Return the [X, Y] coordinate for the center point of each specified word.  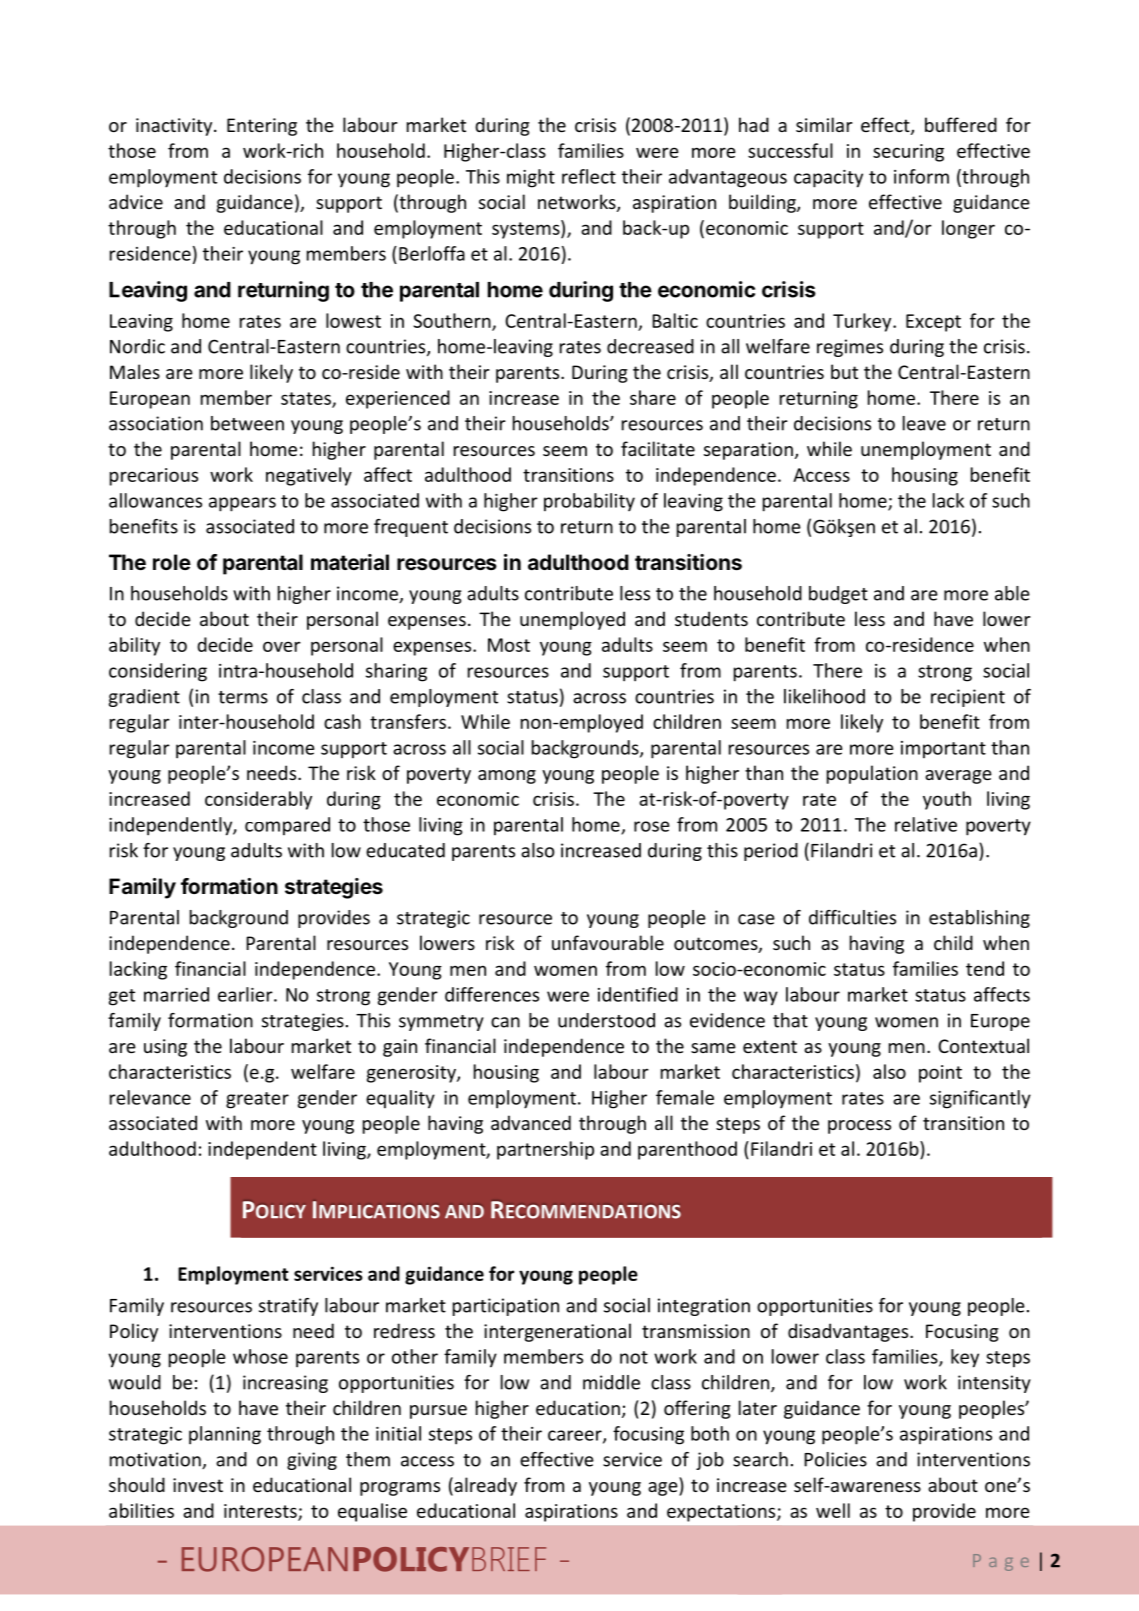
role [172, 562]
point [940, 1074]
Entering [262, 127]
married [176, 994]
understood [606, 1020]
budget [838, 595]
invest [198, 1485]
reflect [589, 176]
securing [908, 153]
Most [509, 645]
